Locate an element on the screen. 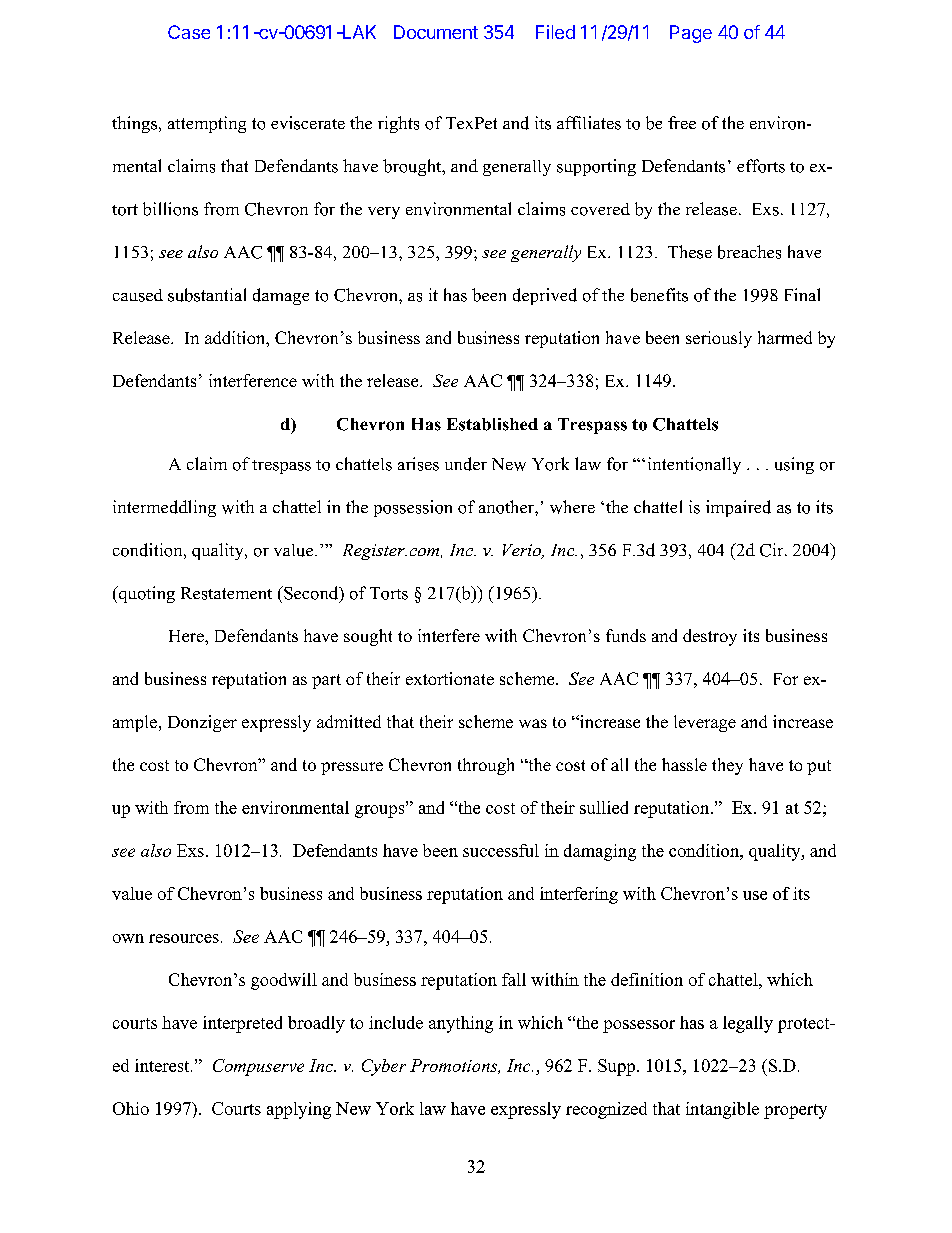 This screenshot has height=1233, width=952. Compuserve is located at coordinates (258, 1067).
